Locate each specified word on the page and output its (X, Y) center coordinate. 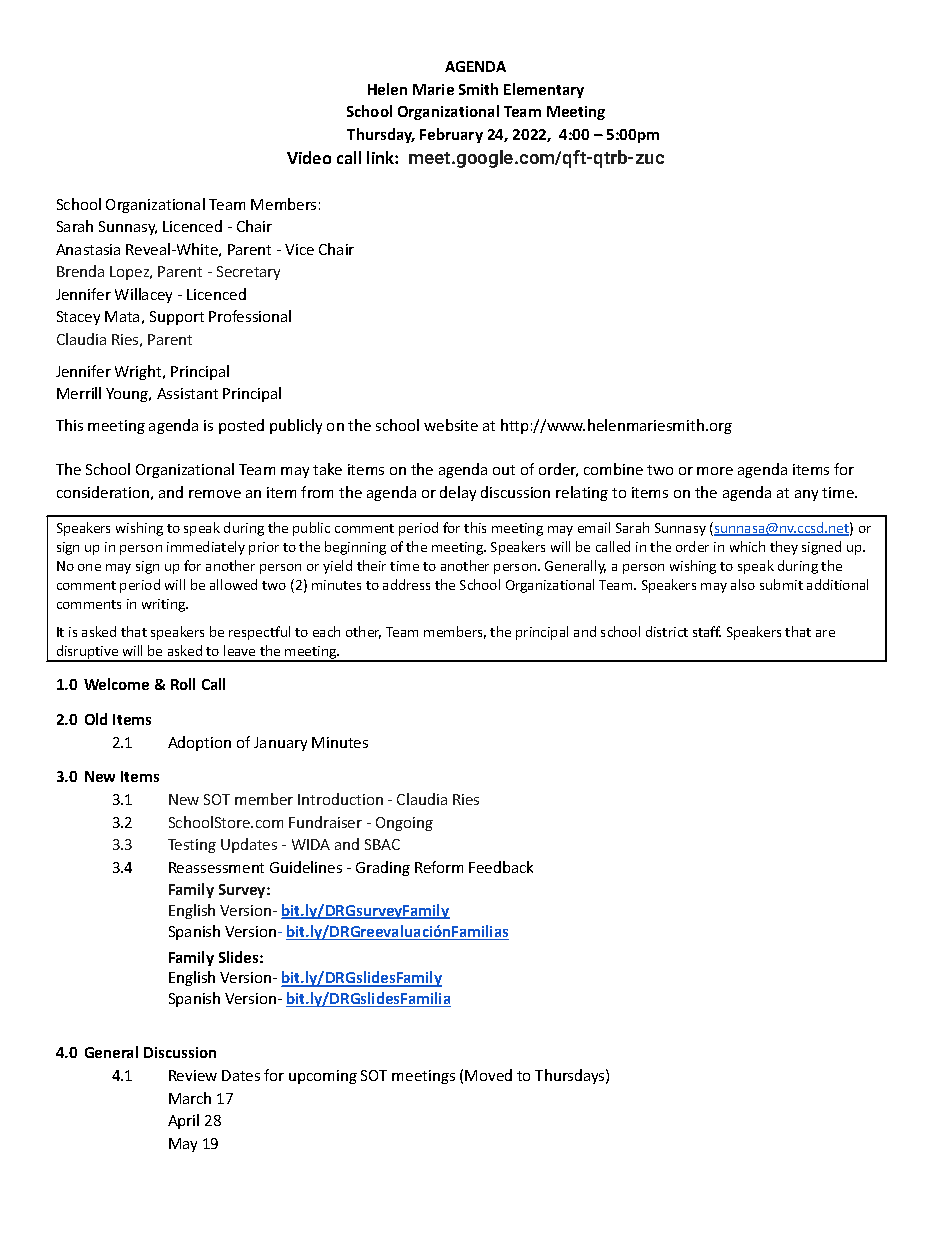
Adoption (199, 743)
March (190, 1098)
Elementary (544, 90)
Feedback (501, 867)
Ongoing (404, 824)
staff (707, 631)
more (715, 471)
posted (241, 426)
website (451, 425)
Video (309, 157)
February (451, 135)
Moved (488, 1075)
